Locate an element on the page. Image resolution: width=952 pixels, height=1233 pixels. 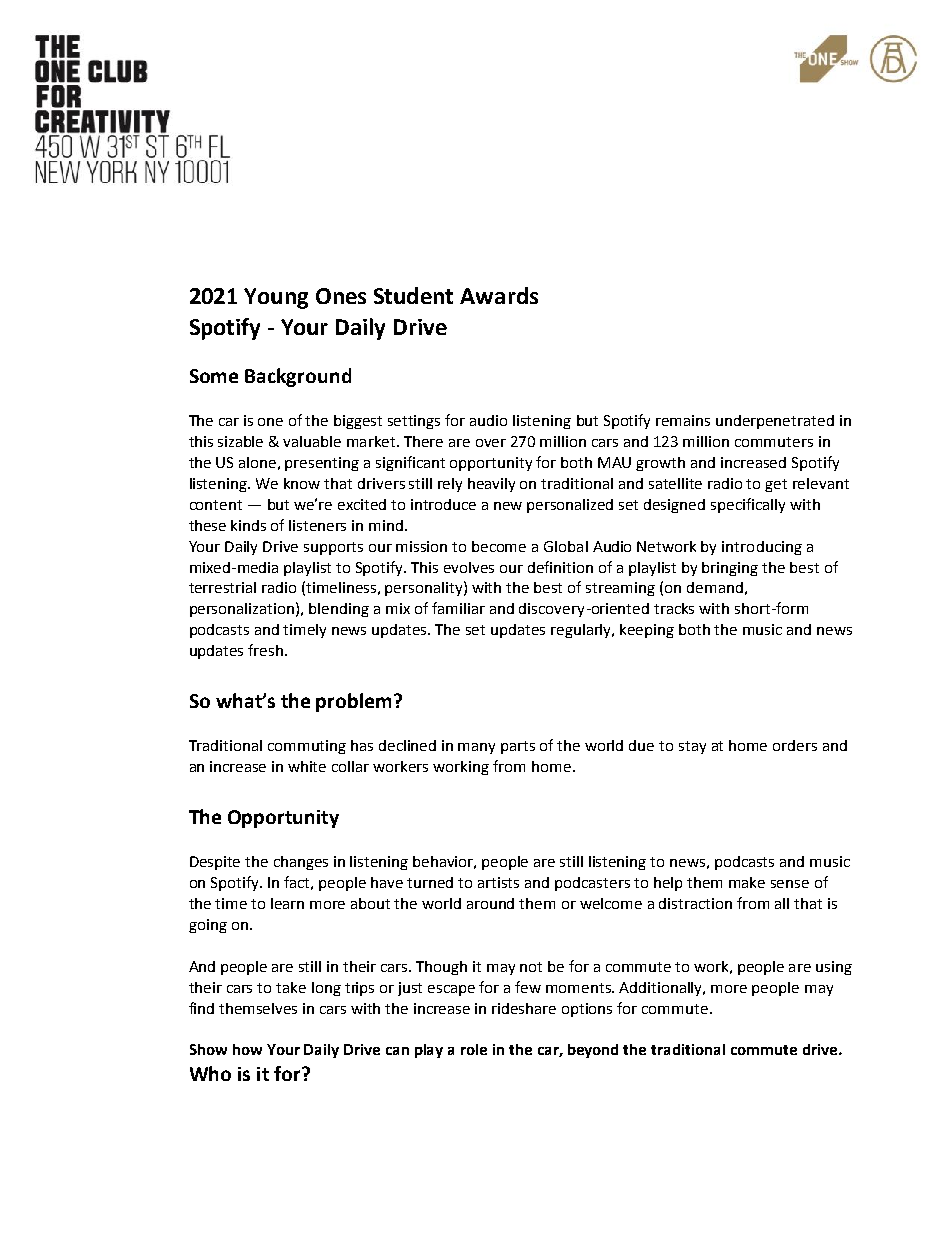
white is located at coordinates (307, 766).
